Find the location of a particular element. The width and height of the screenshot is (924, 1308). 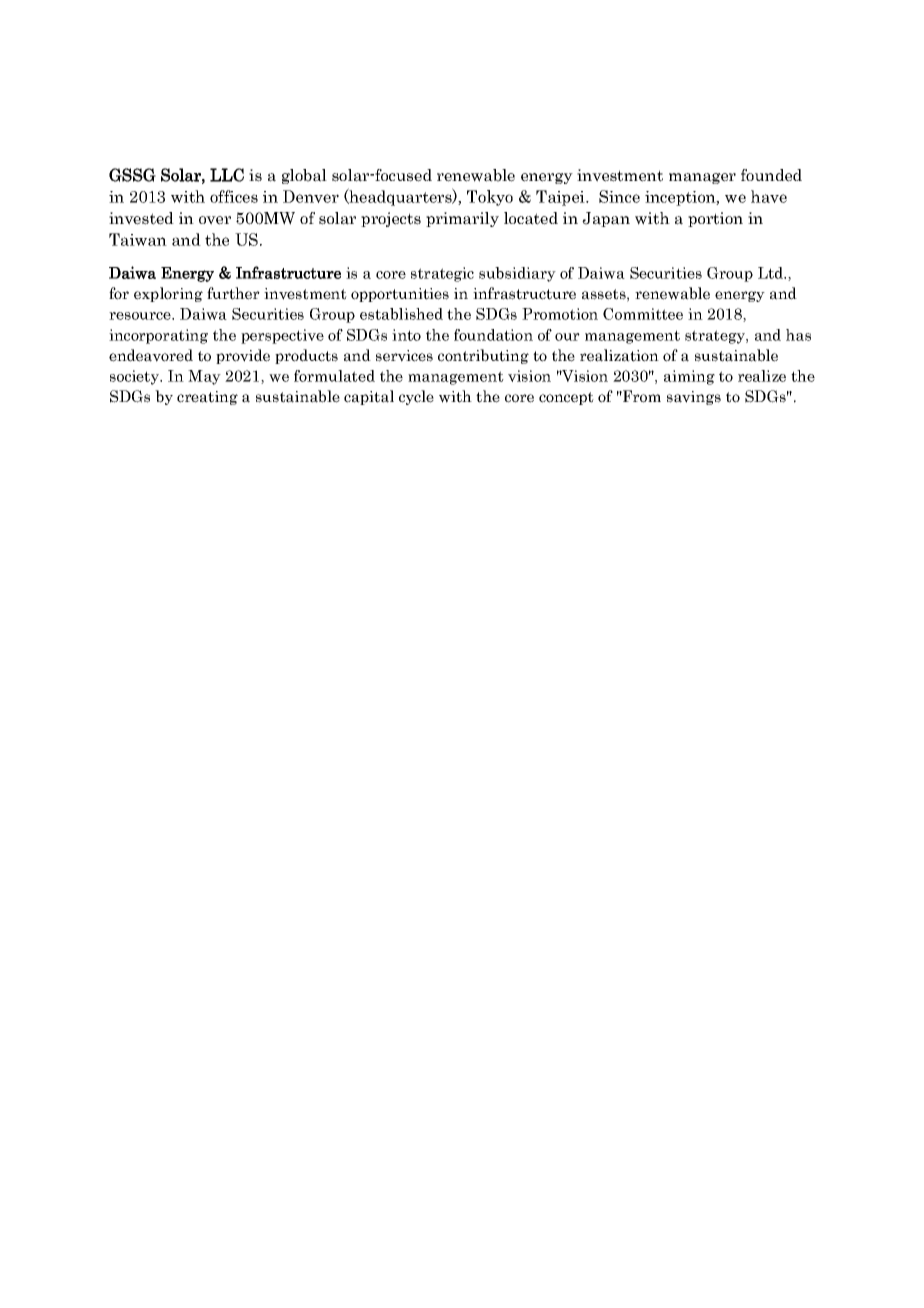

LLC is located at coordinates (227, 175).
